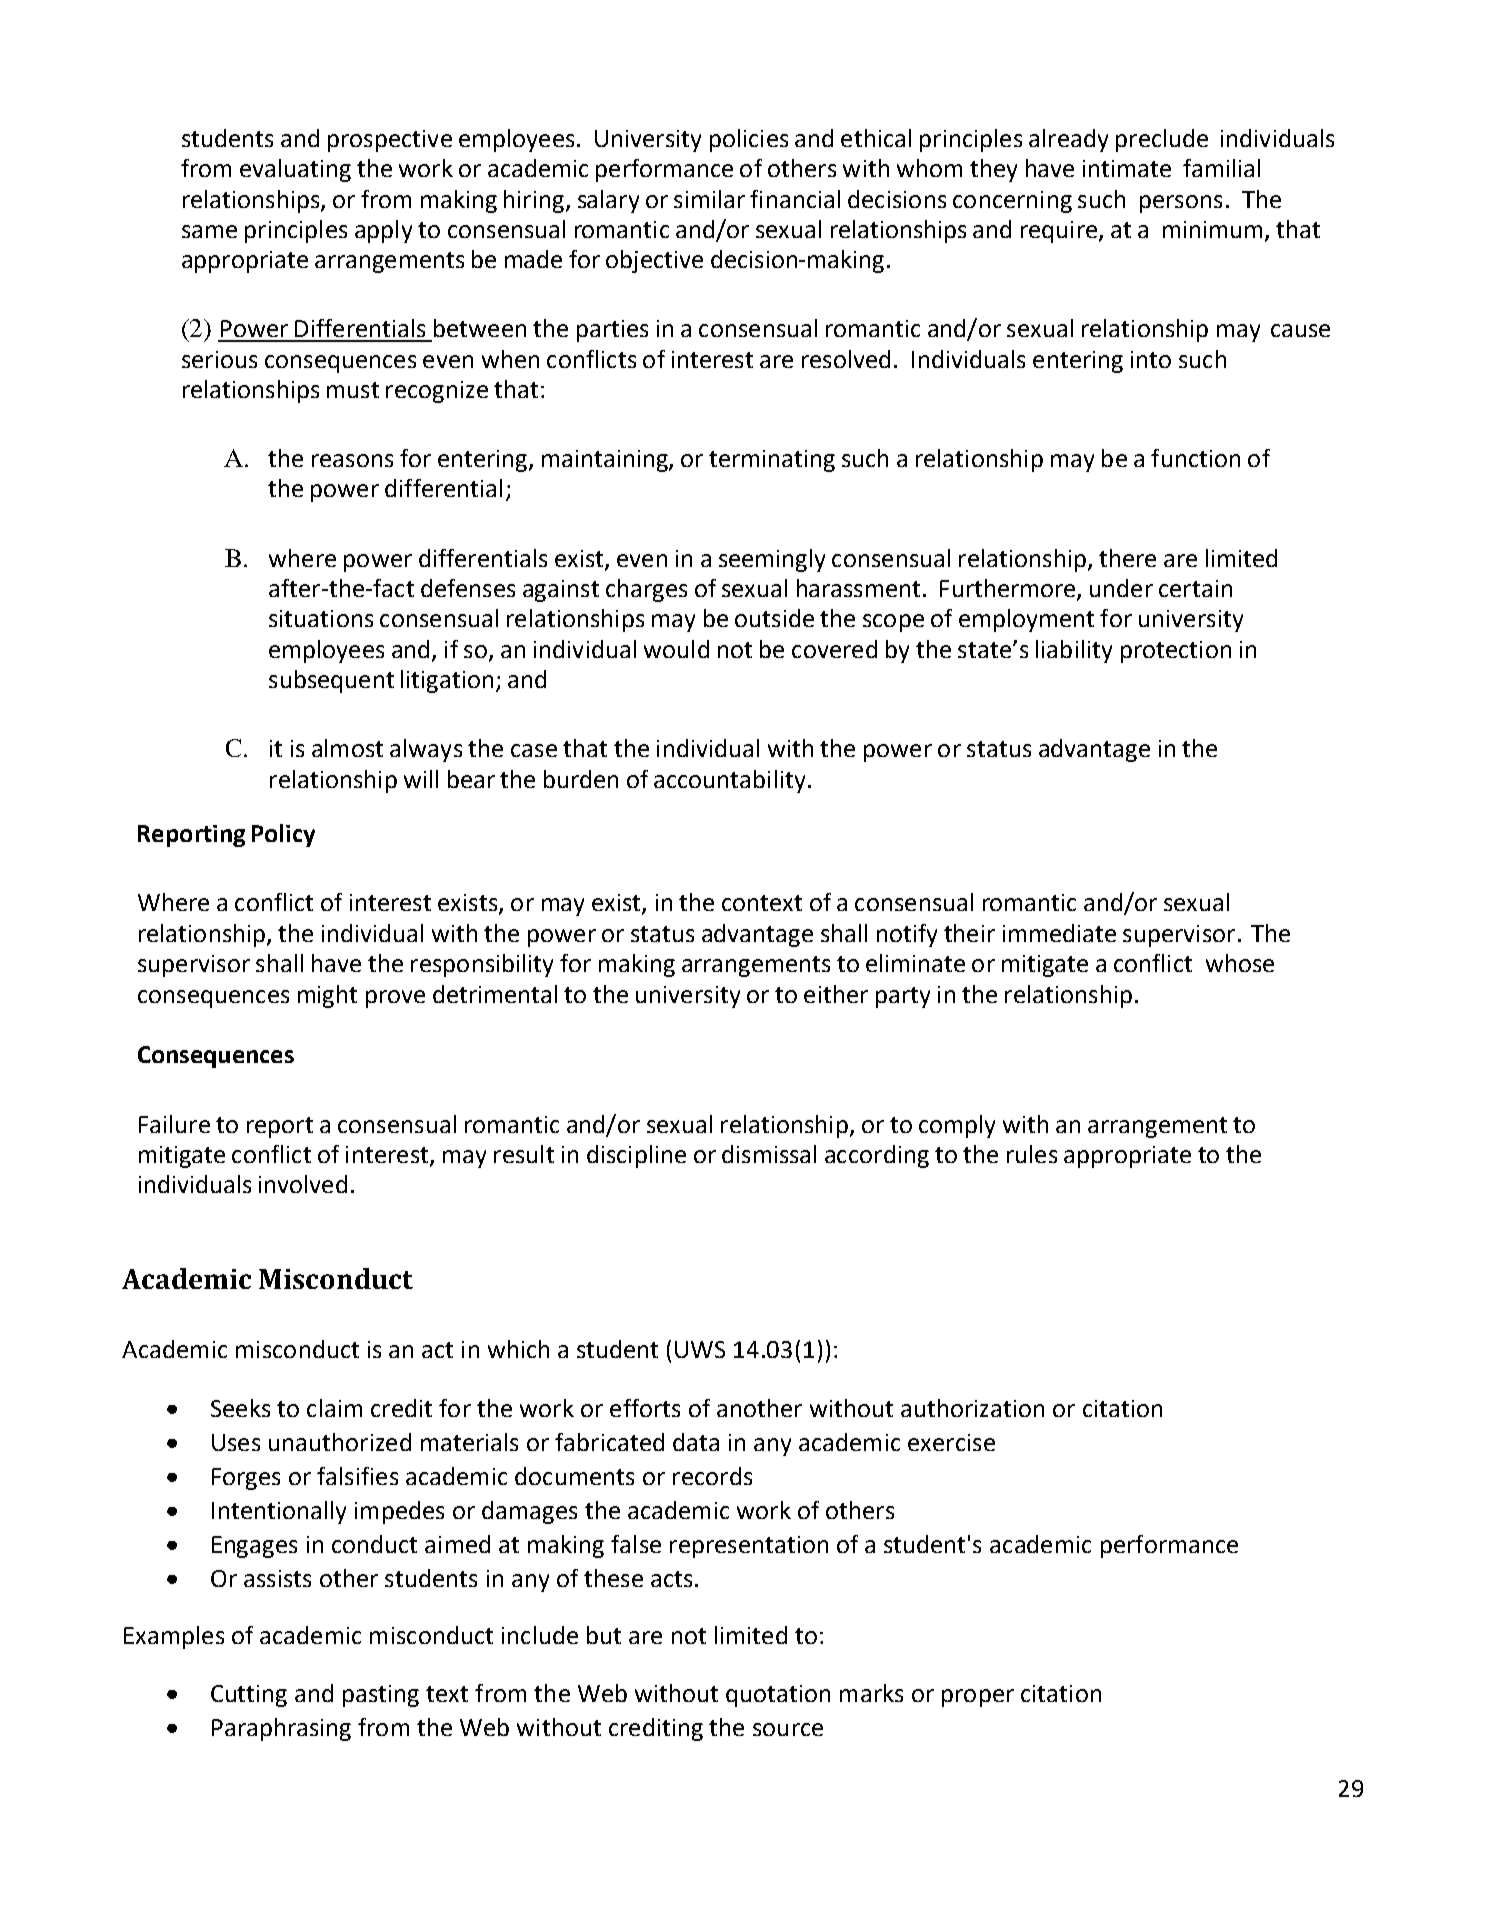 The image size is (1487, 1924). What do you see at coordinates (778, 1696) in the screenshot?
I see `quotation` at bounding box center [778, 1696].
